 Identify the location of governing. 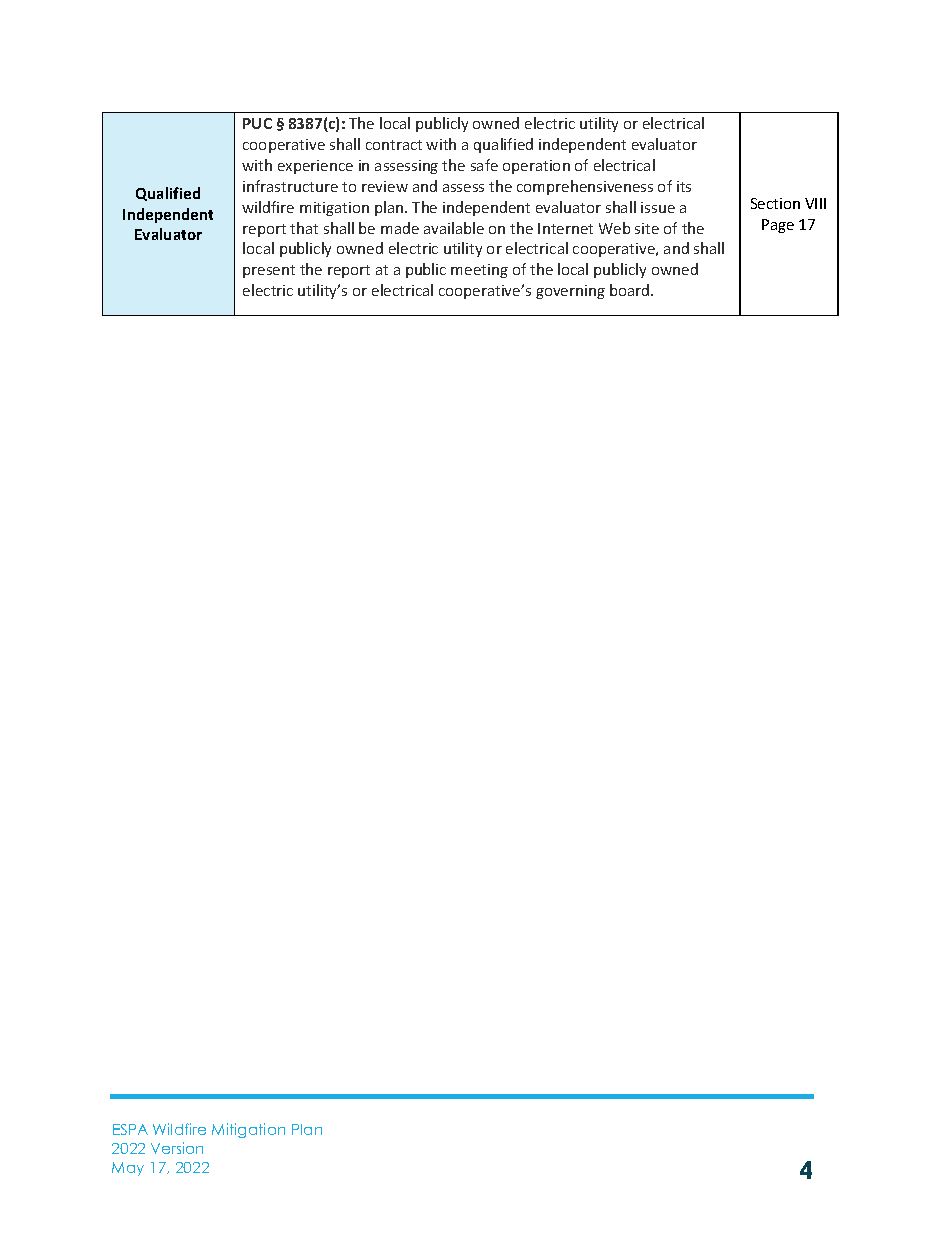
(570, 292).
